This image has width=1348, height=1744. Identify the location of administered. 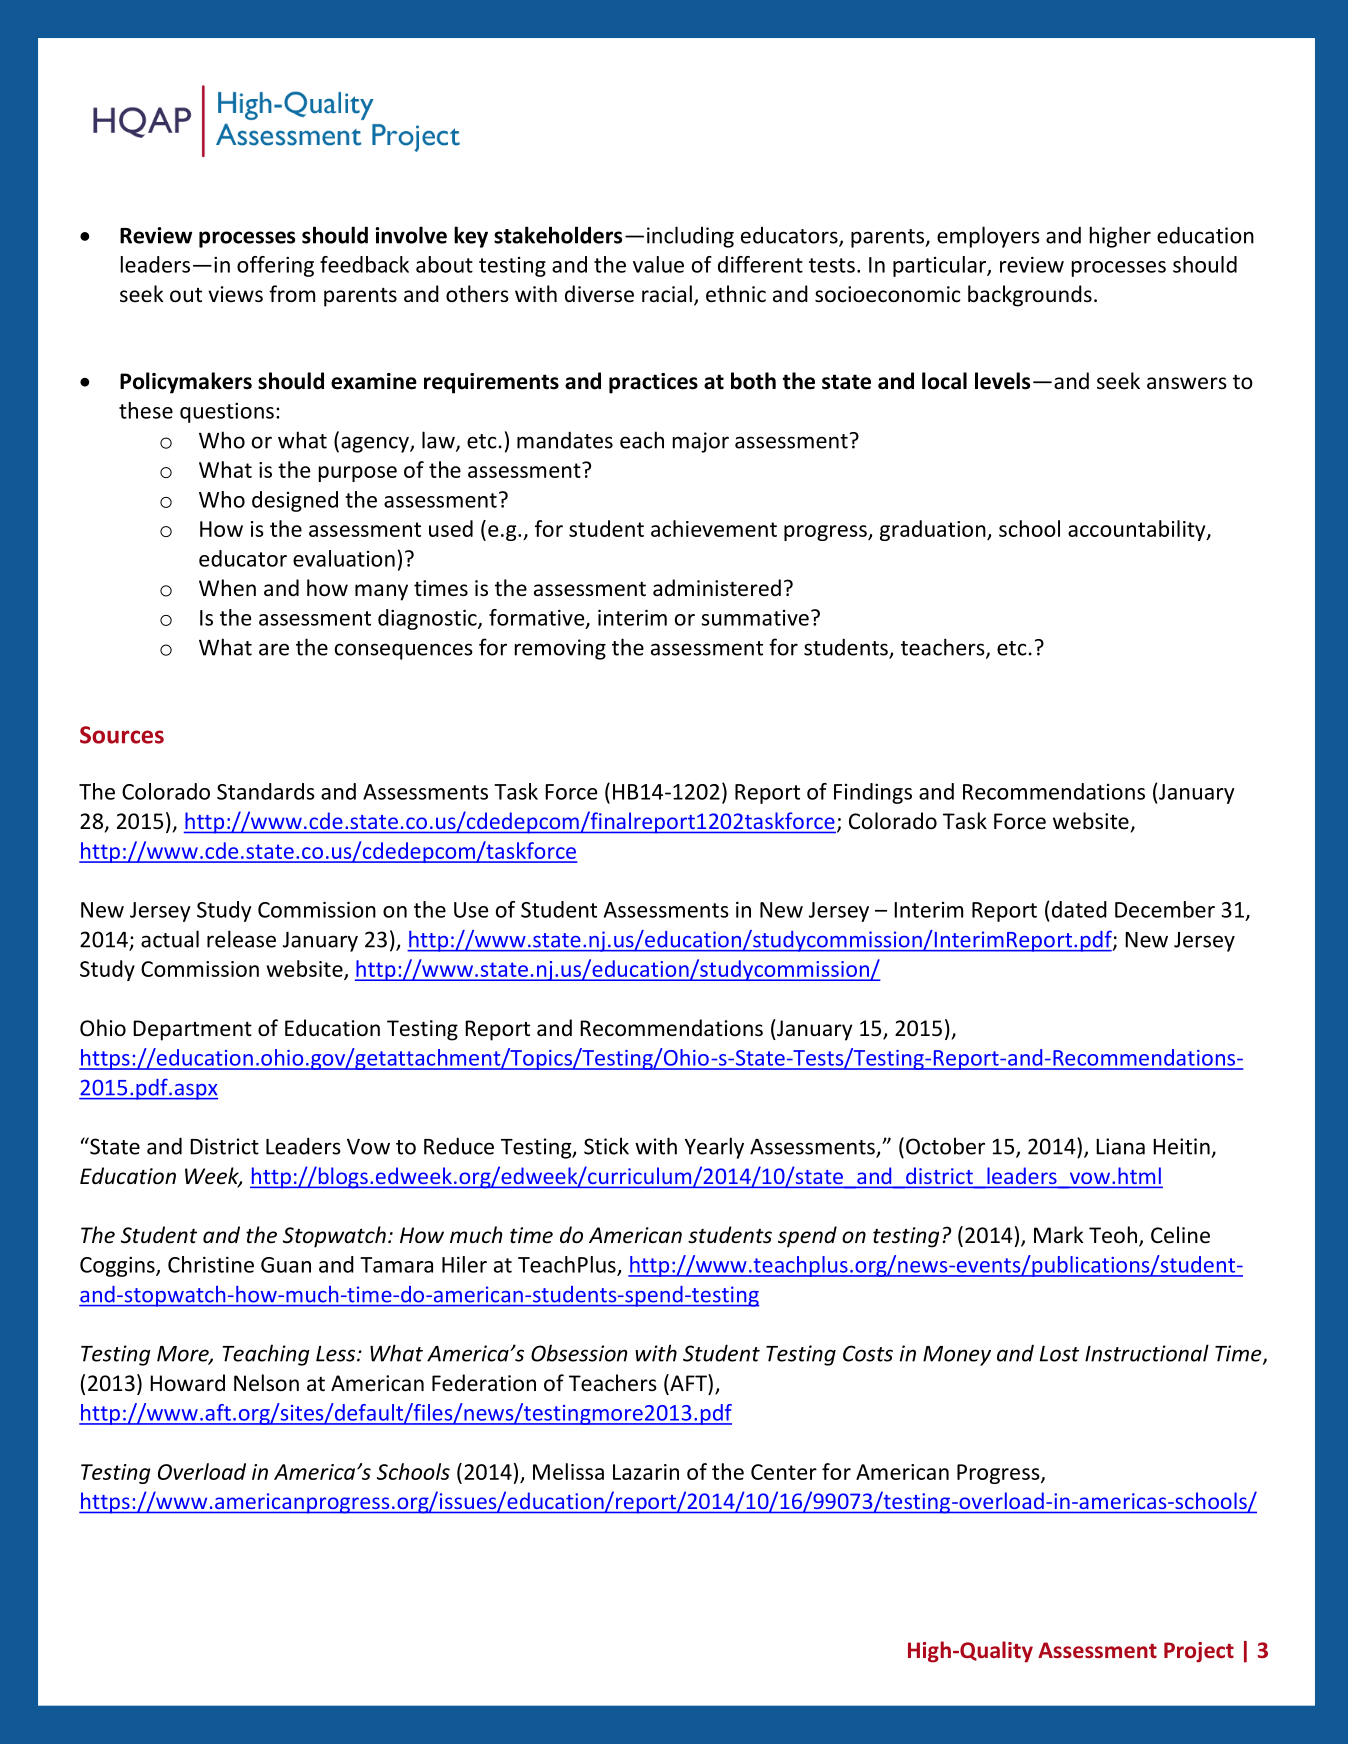
(717, 588).
